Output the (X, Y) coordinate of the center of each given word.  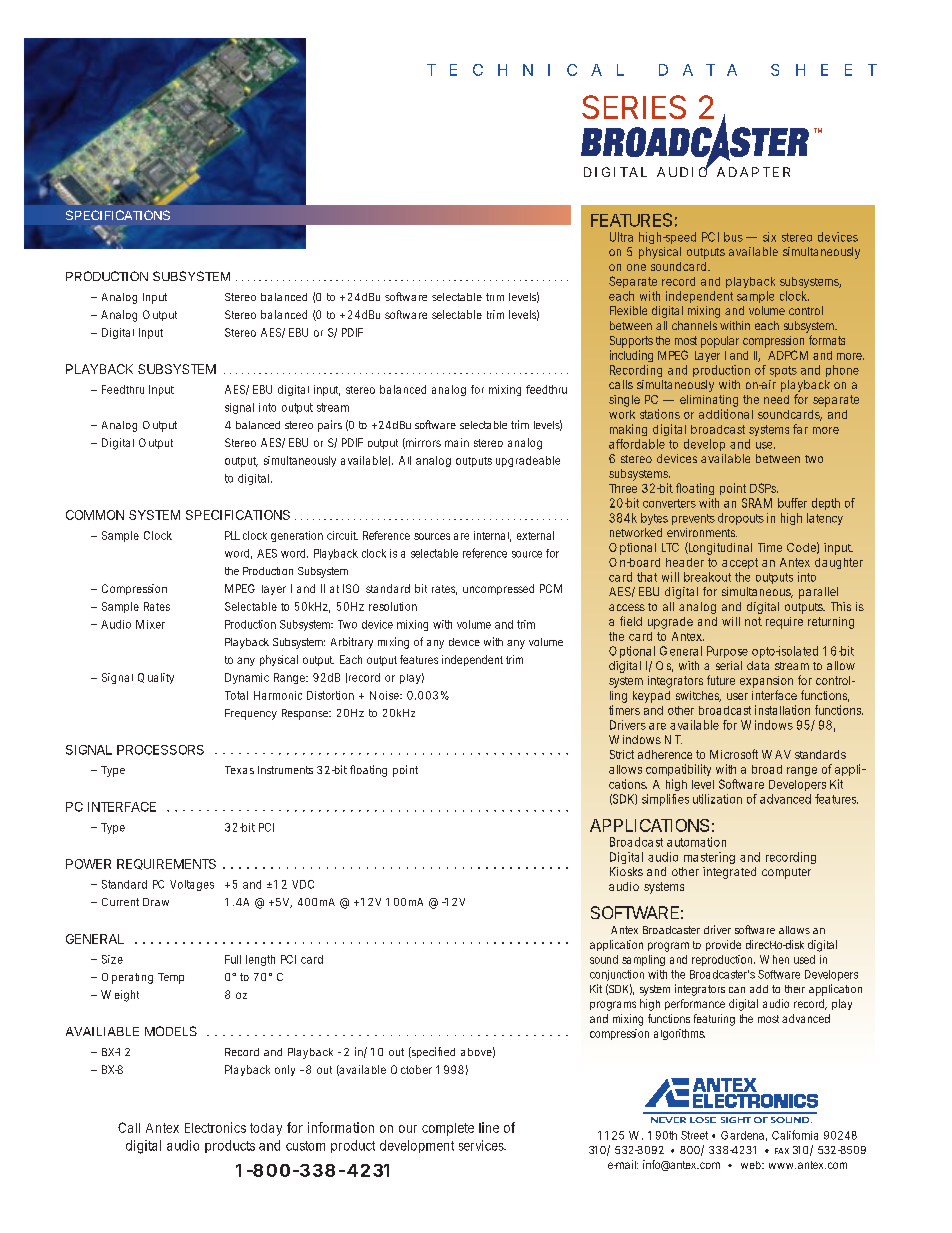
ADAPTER (753, 172)
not (753, 621)
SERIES (634, 107)
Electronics (215, 1127)
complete (448, 1129)
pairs (330, 426)
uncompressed (498, 589)
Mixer (150, 624)
